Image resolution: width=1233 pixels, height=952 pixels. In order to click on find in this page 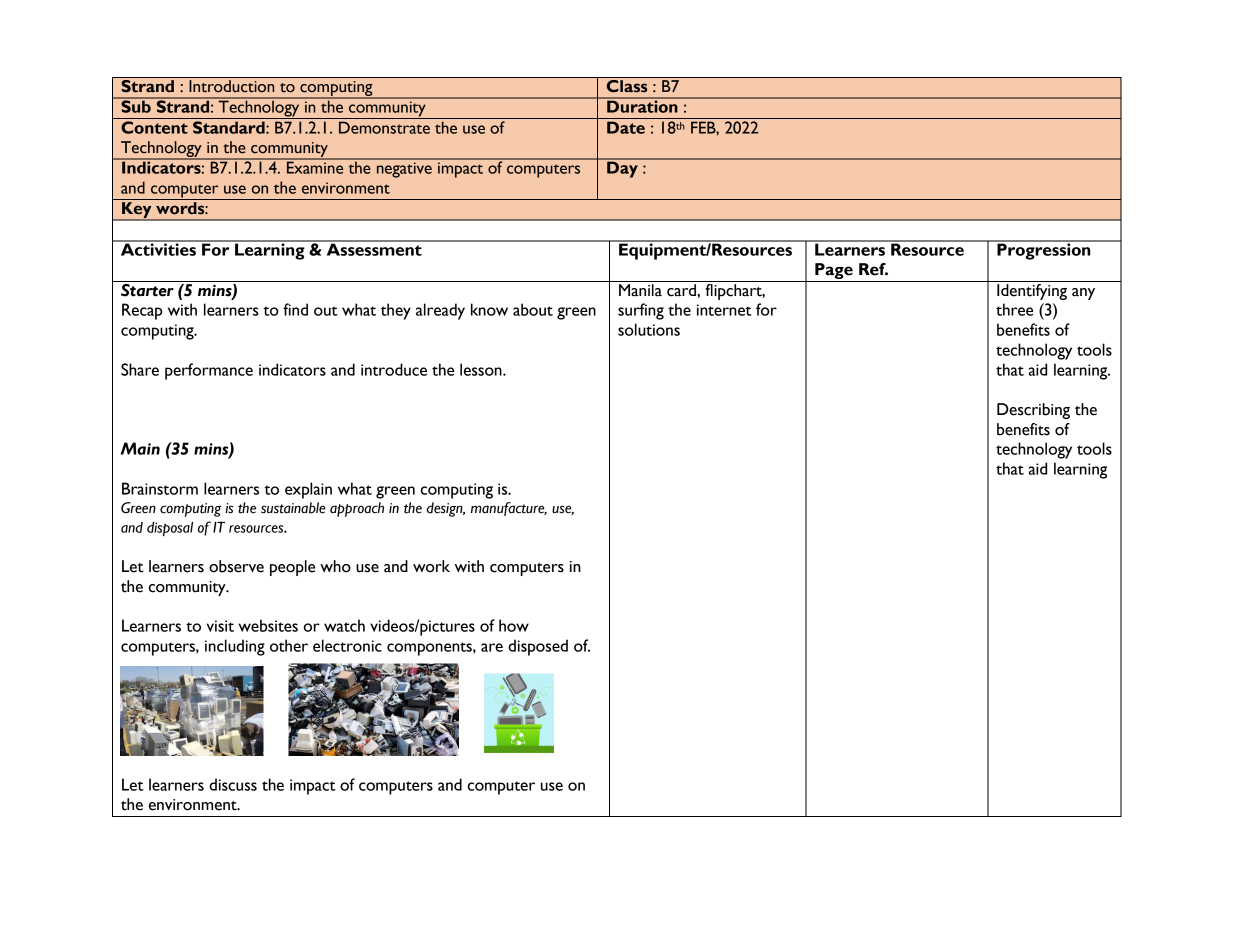, I will do `click(295, 309)`.
